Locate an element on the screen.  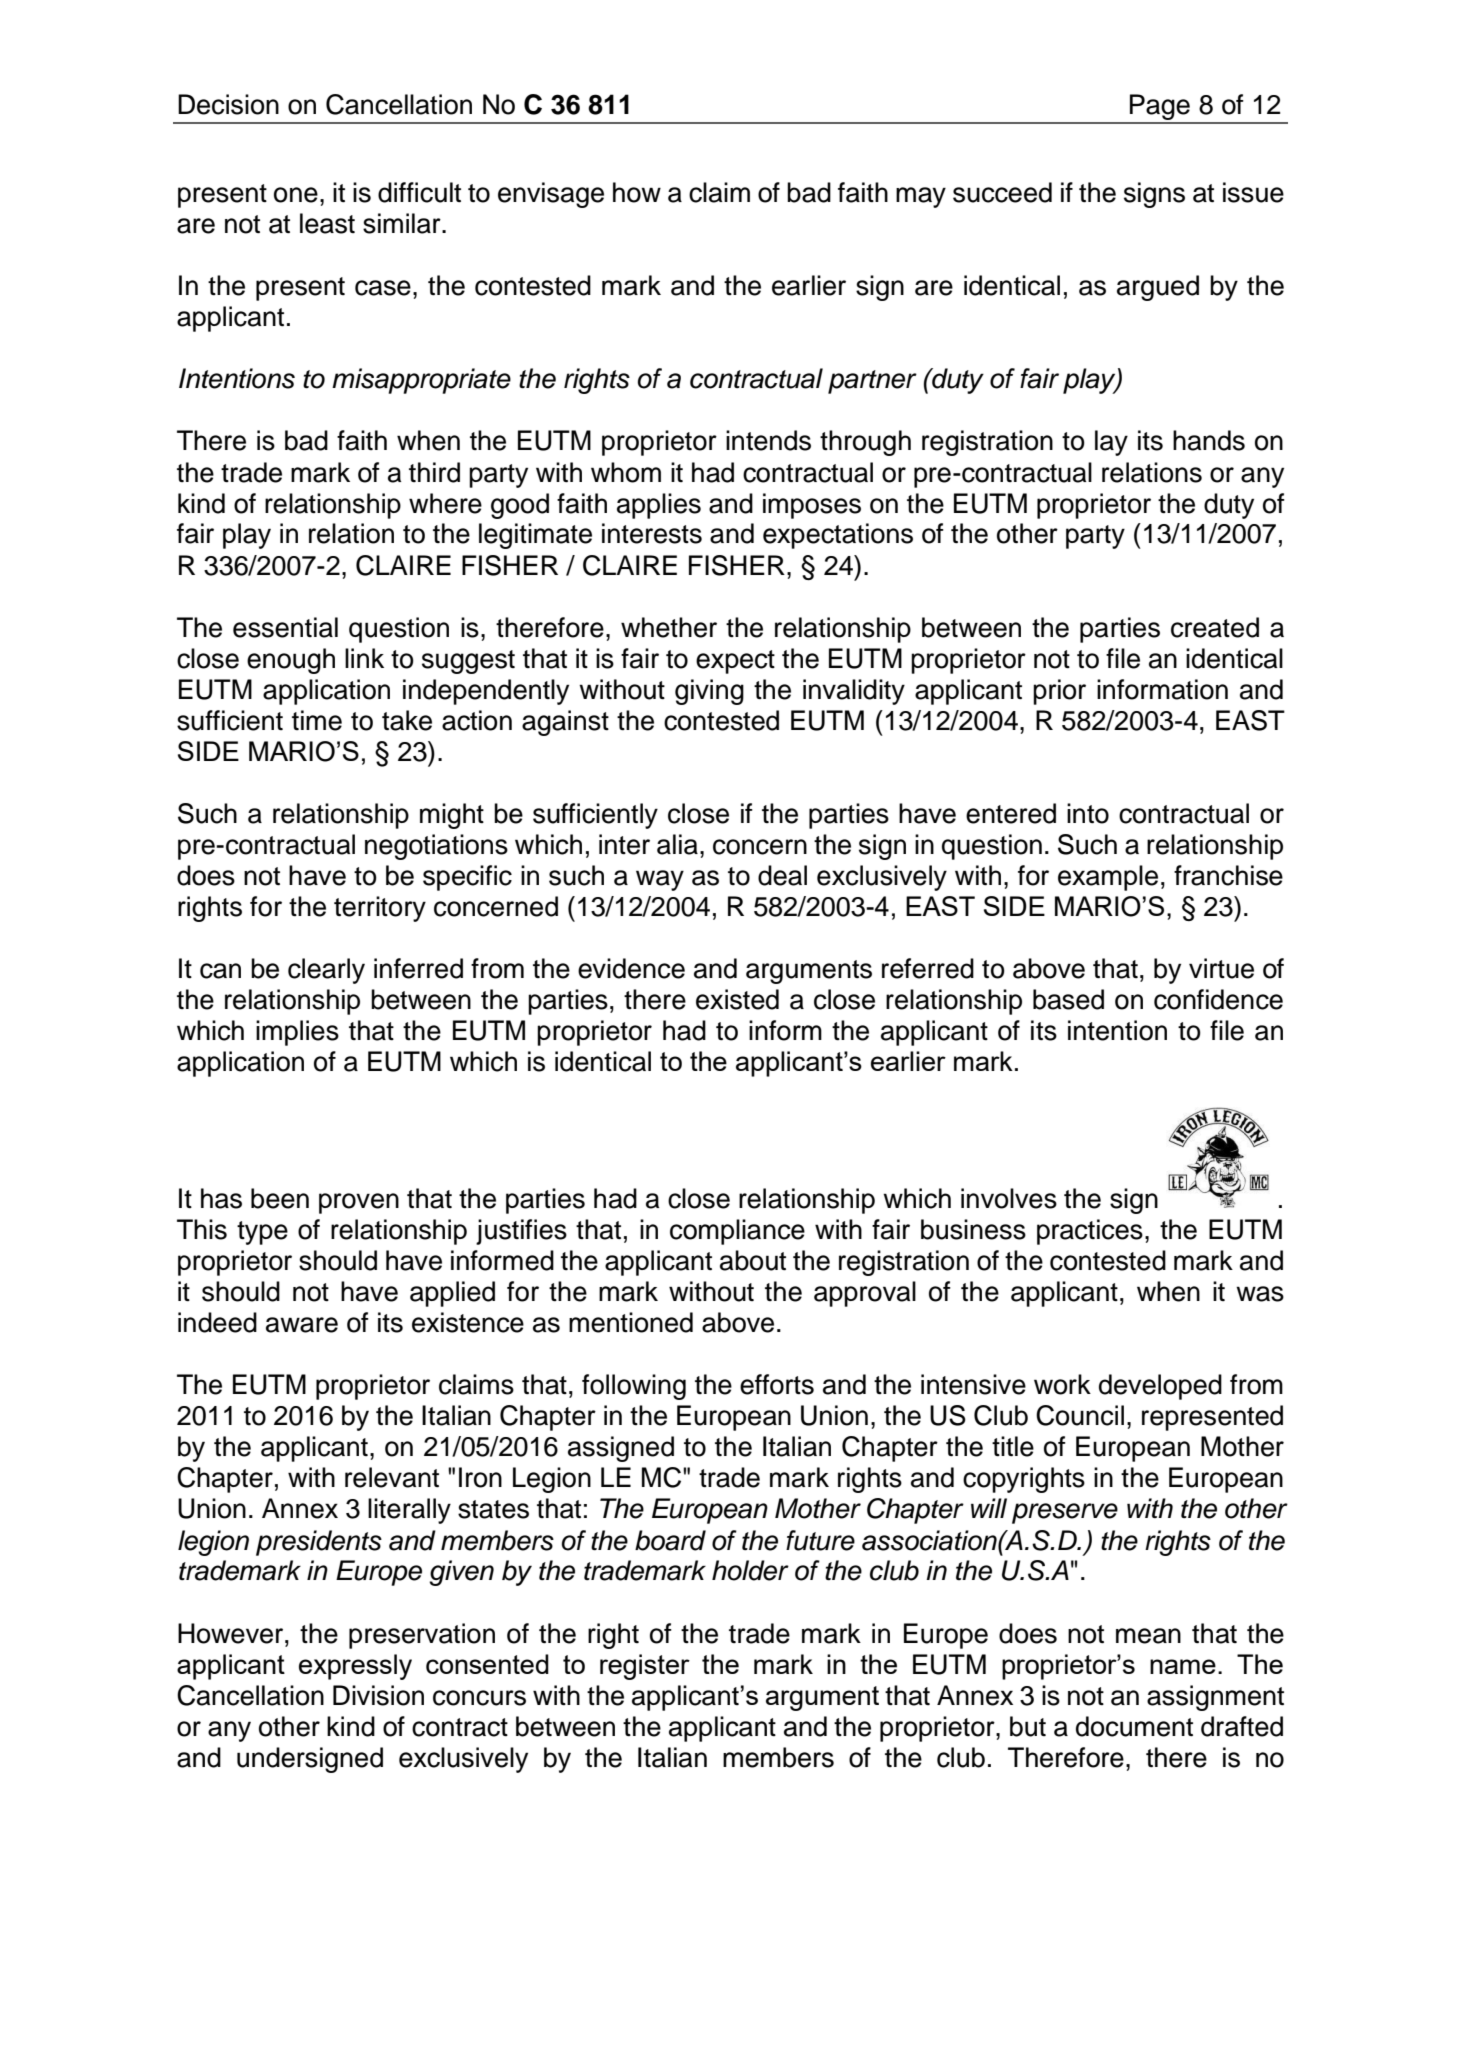
example is located at coordinates (1108, 878).
